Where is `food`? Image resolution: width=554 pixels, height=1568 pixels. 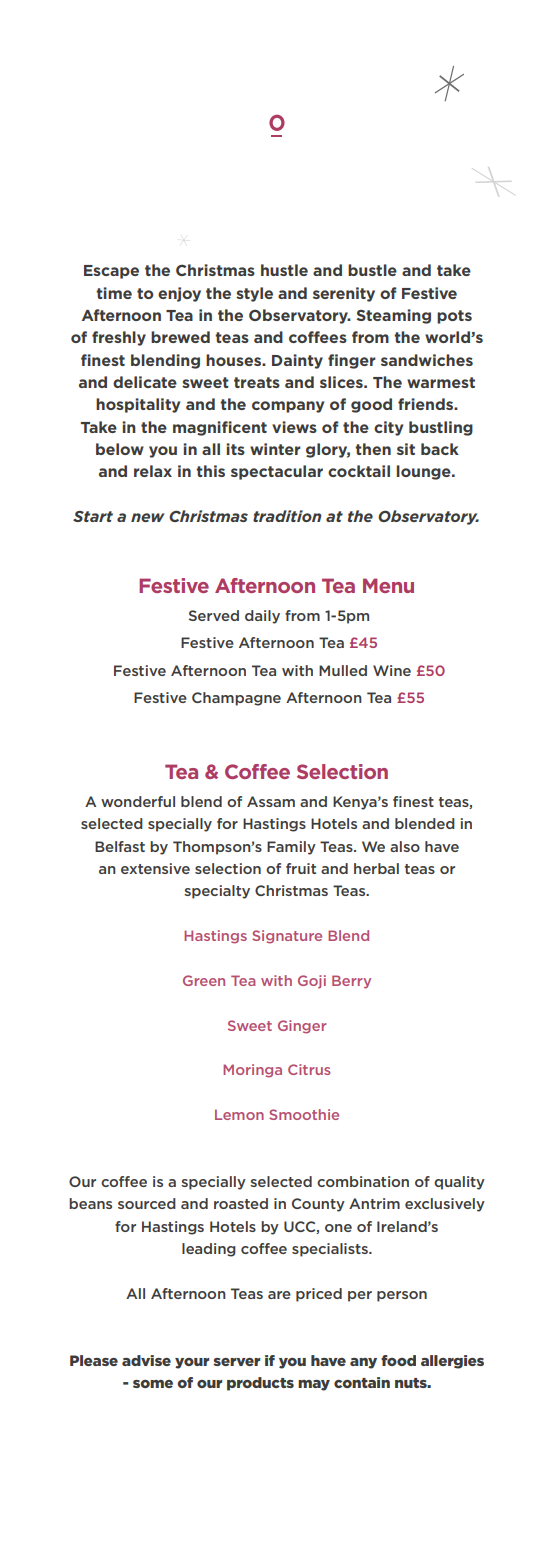 food is located at coordinates (398, 1360).
